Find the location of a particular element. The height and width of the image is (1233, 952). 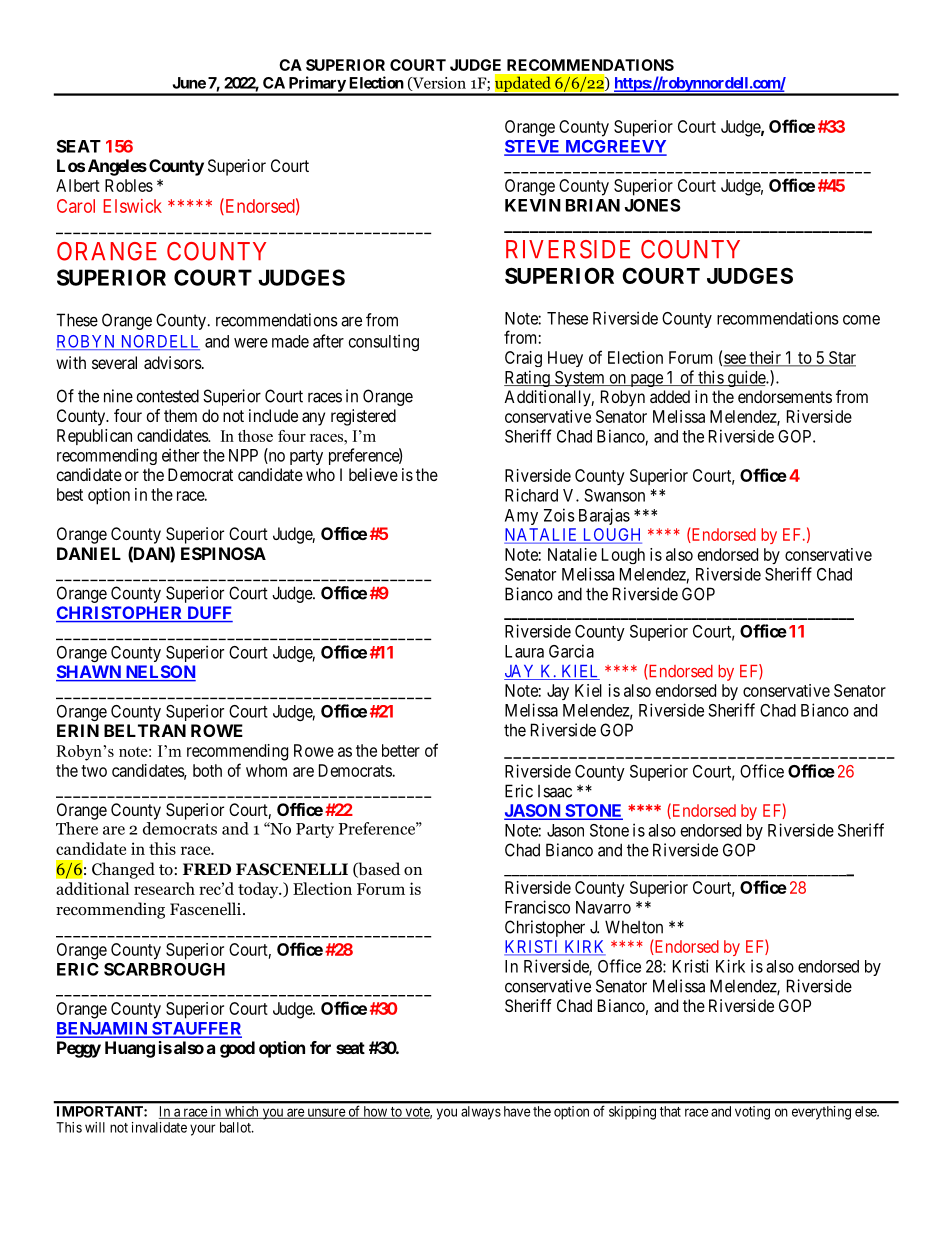

always is located at coordinates (481, 1112).
